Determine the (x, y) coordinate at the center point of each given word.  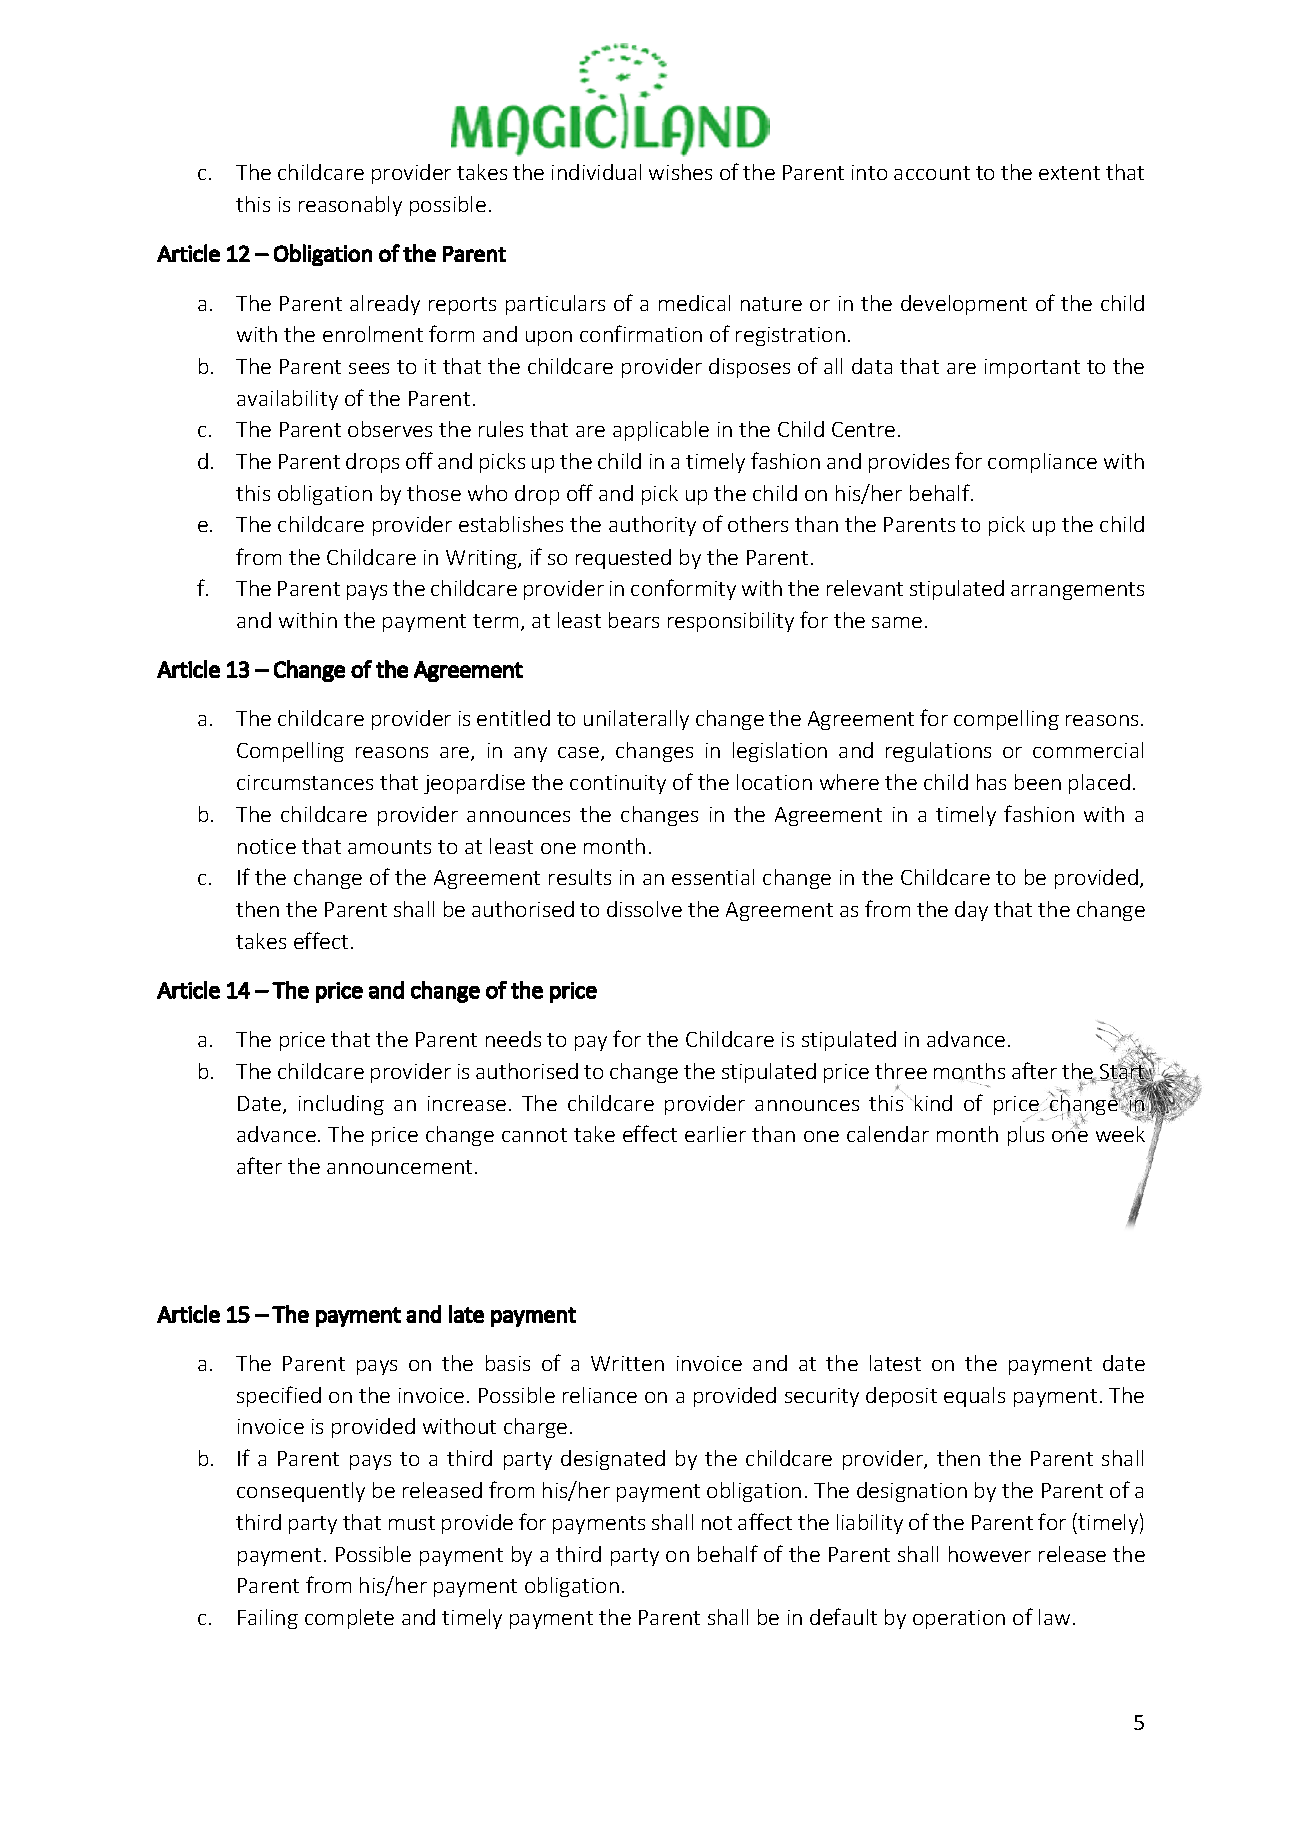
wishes (680, 172)
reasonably (350, 206)
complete (349, 1619)
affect (765, 1521)
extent (1069, 173)
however (990, 1554)
